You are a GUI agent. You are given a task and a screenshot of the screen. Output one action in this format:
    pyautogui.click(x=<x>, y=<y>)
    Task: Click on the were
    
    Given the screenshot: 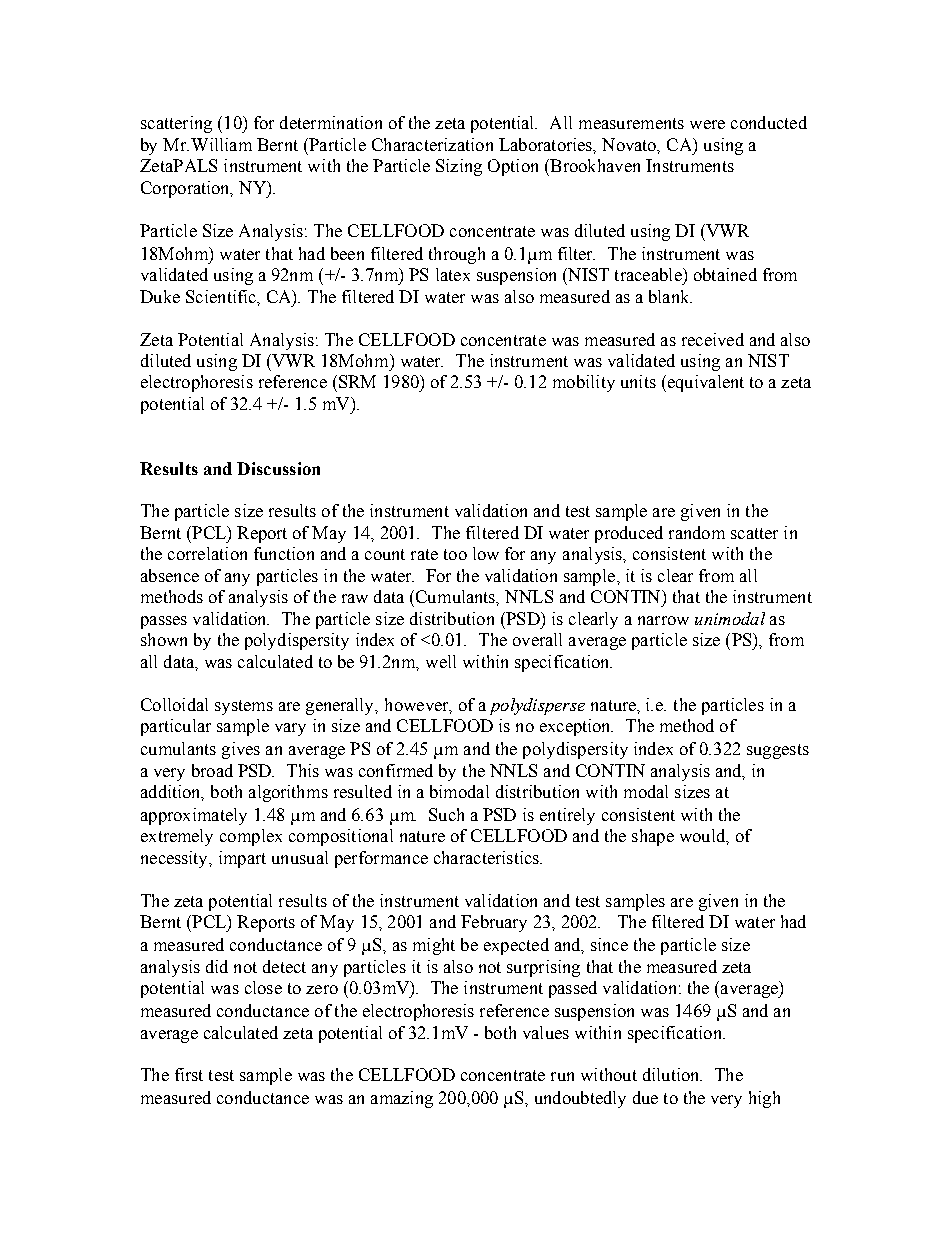 What is the action you would take?
    pyautogui.click(x=707, y=124)
